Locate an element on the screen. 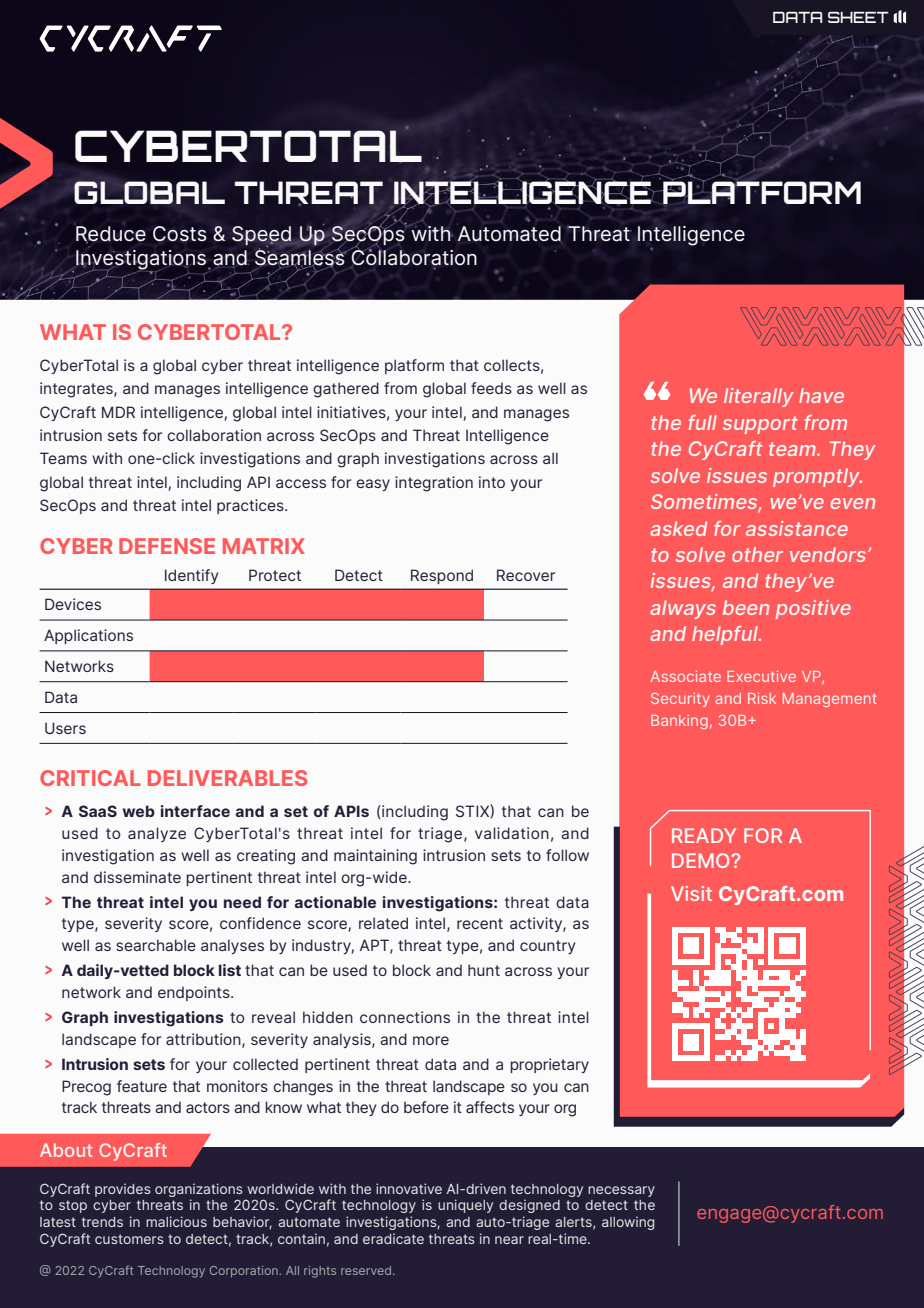  integration is located at coordinates (434, 484).
